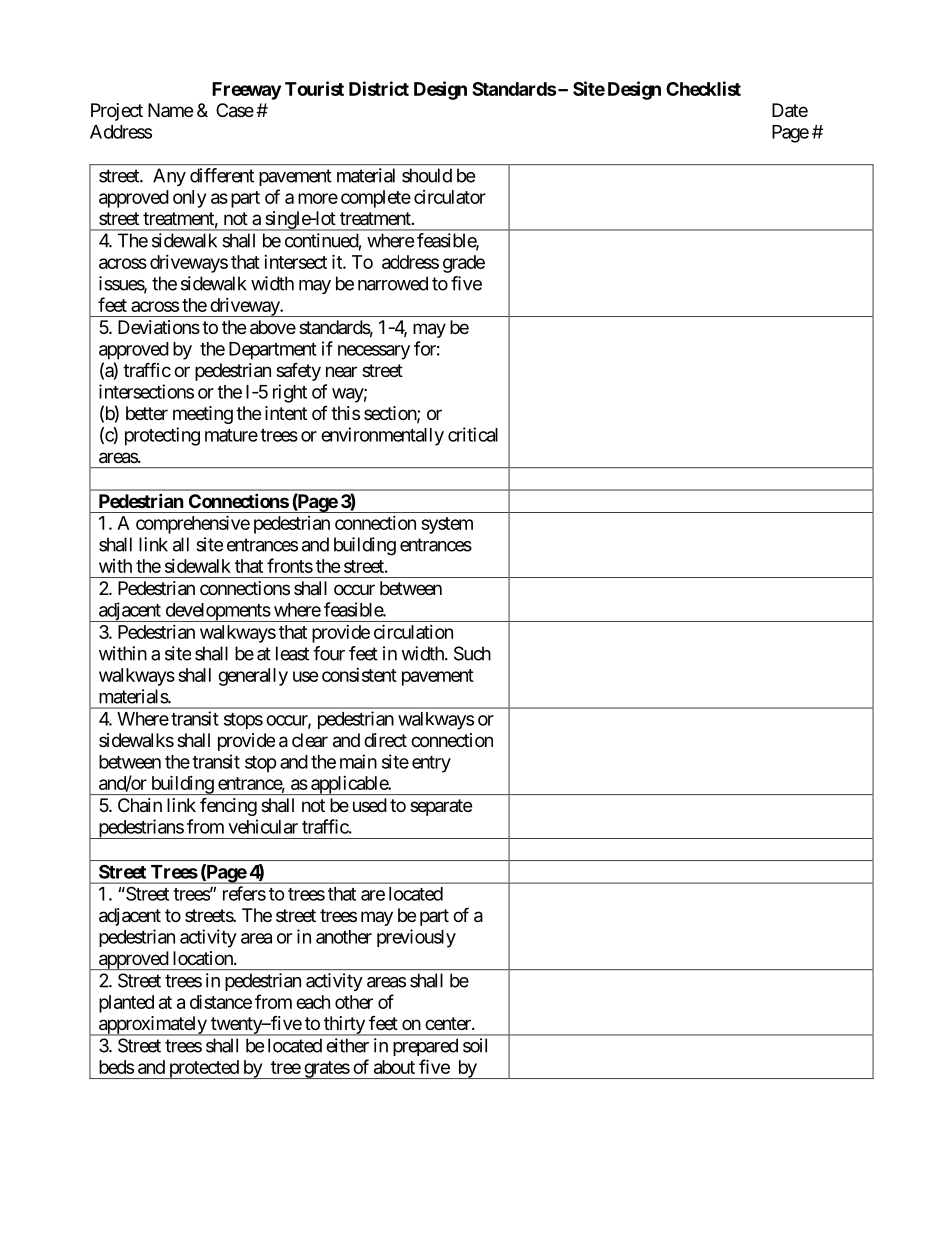 The height and width of the image is (1233, 952). Describe the element at coordinates (374, 352) in the image. I see `necessary` at that location.
